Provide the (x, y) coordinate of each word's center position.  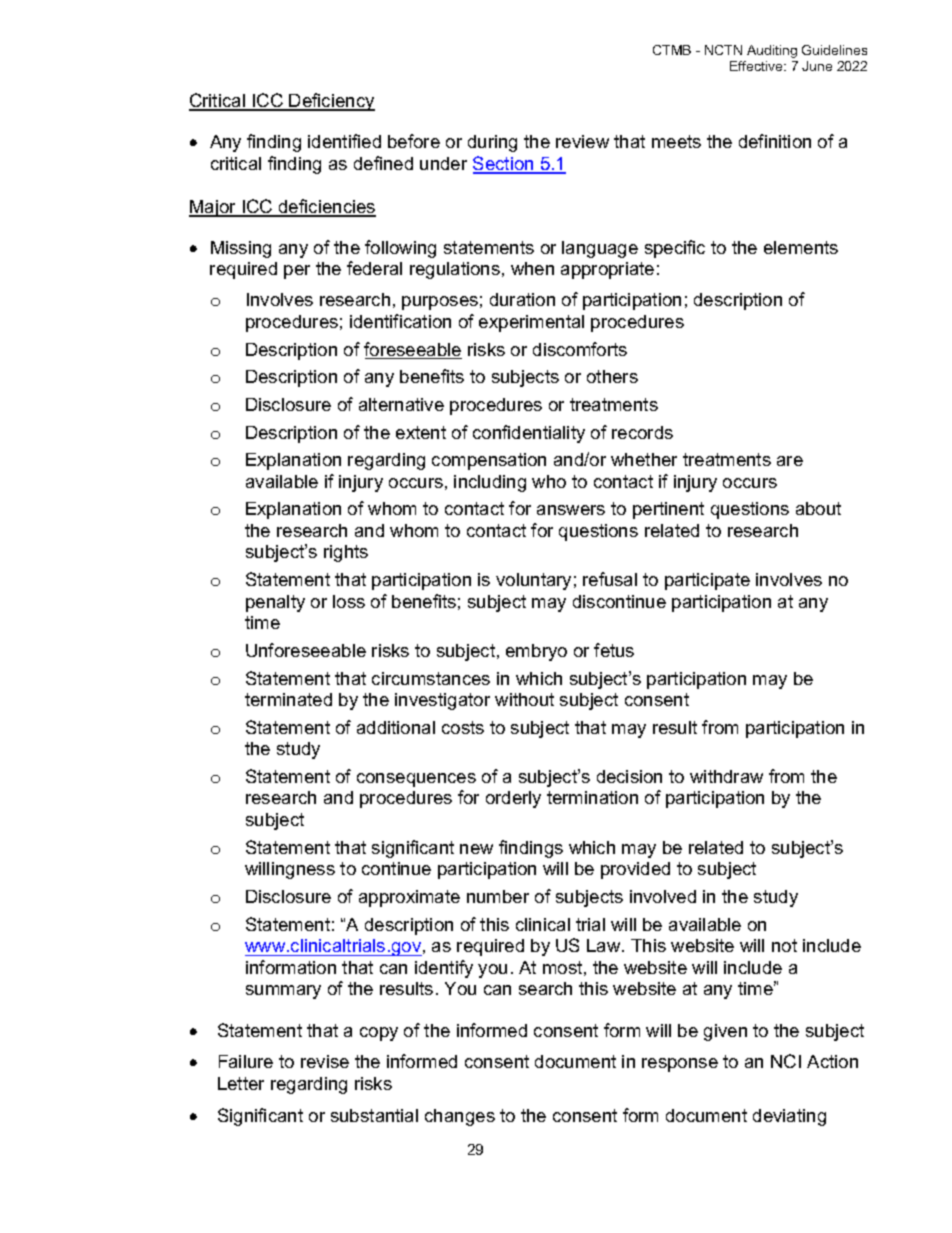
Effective (757, 66)
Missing (241, 249)
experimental (531, 323)
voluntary (533, 581)
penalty (275, 603)
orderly (513, 799)
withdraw (726, 776)
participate (707, 581)
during (492, 143)
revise (325, 1061)
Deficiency (331, 102)
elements (801, 247)
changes (460, 1117)
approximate (409, 898)
